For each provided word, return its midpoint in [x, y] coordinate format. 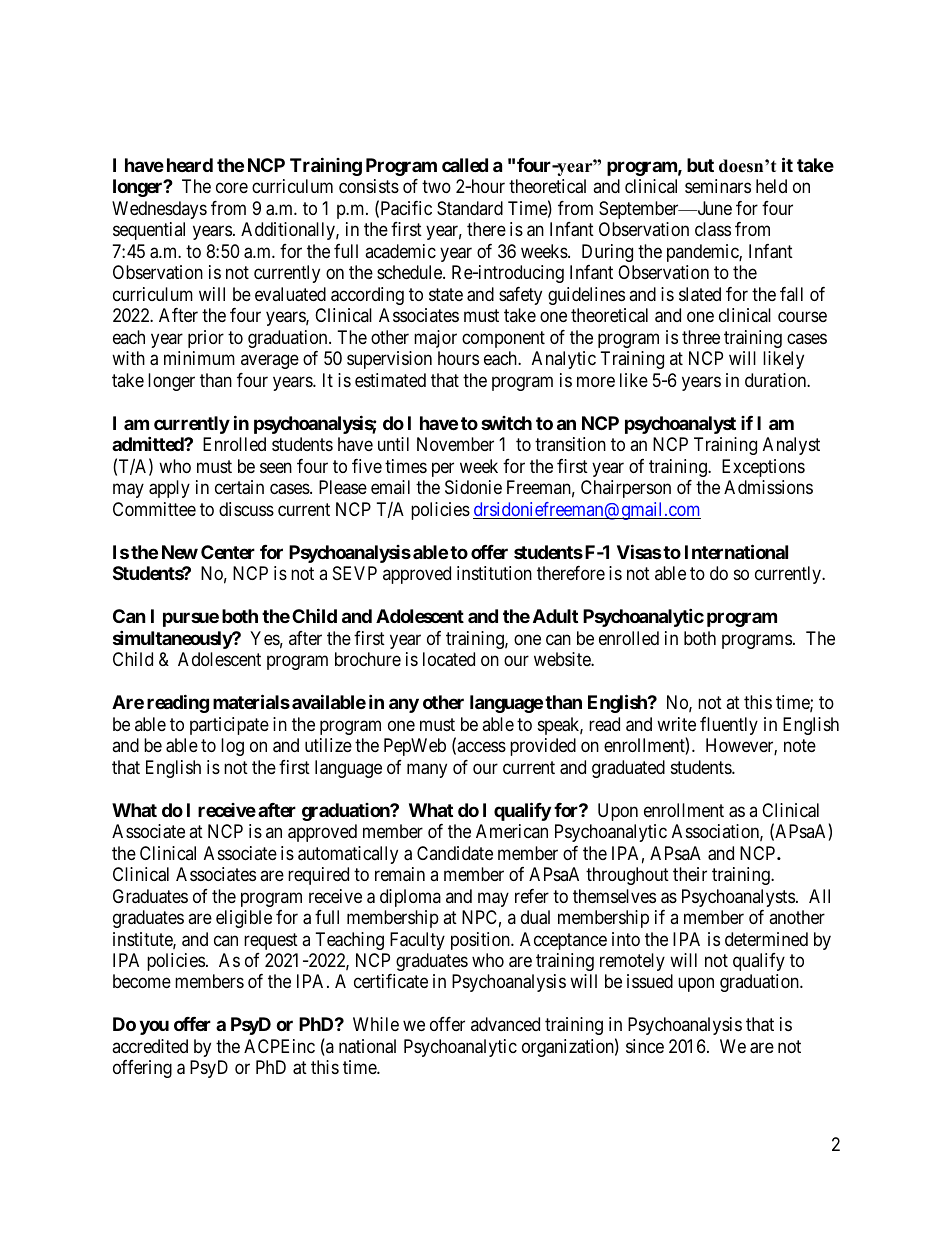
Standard [470, 208]
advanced [505, 1024]
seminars [718, 186]
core [232, 188]
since [645, 1046]
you [154, 1028]
